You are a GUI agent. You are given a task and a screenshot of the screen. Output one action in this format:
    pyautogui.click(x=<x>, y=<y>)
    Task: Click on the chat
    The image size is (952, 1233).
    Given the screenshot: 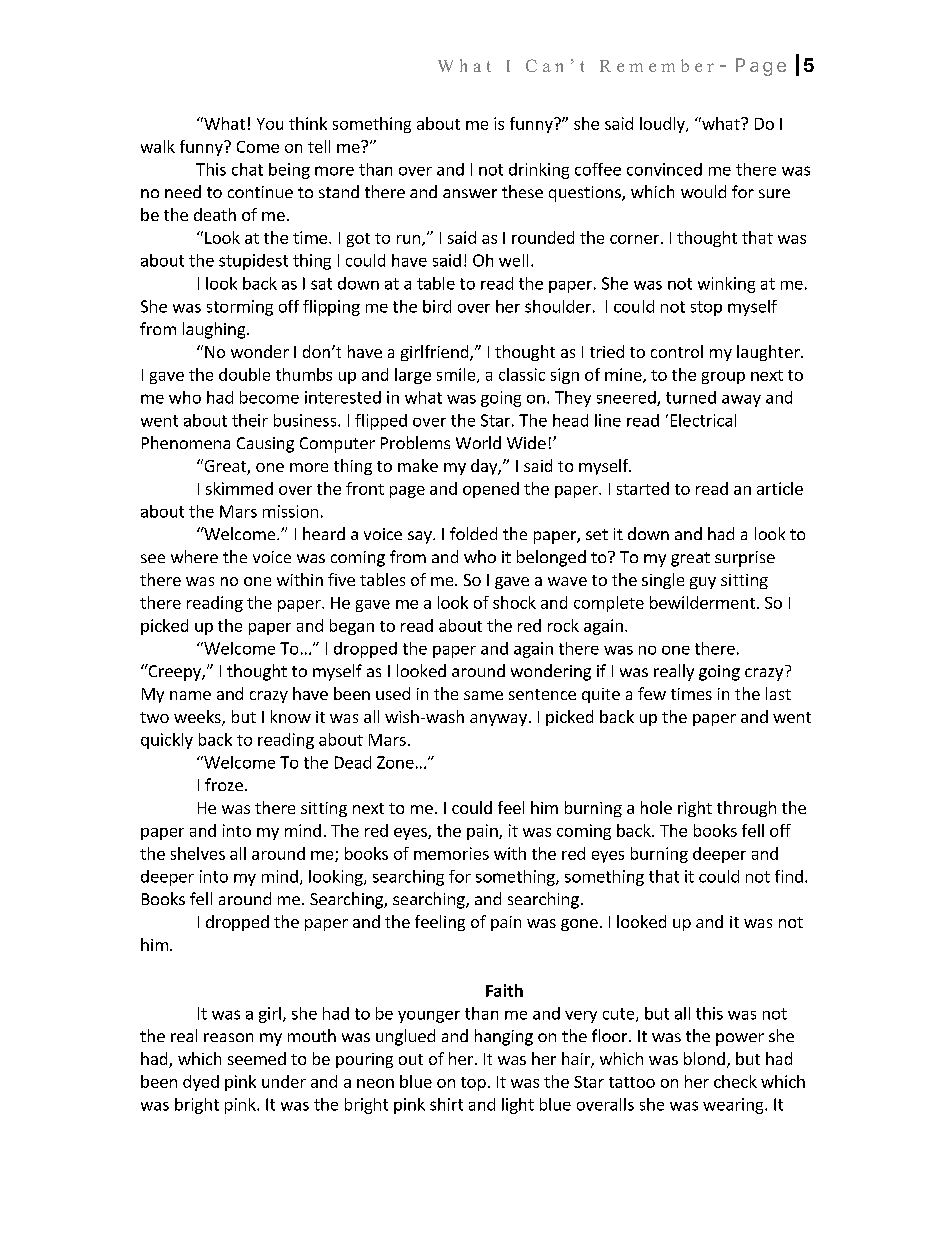 What is the action you would take?
    pyautogui.click(x=247, y=169)
